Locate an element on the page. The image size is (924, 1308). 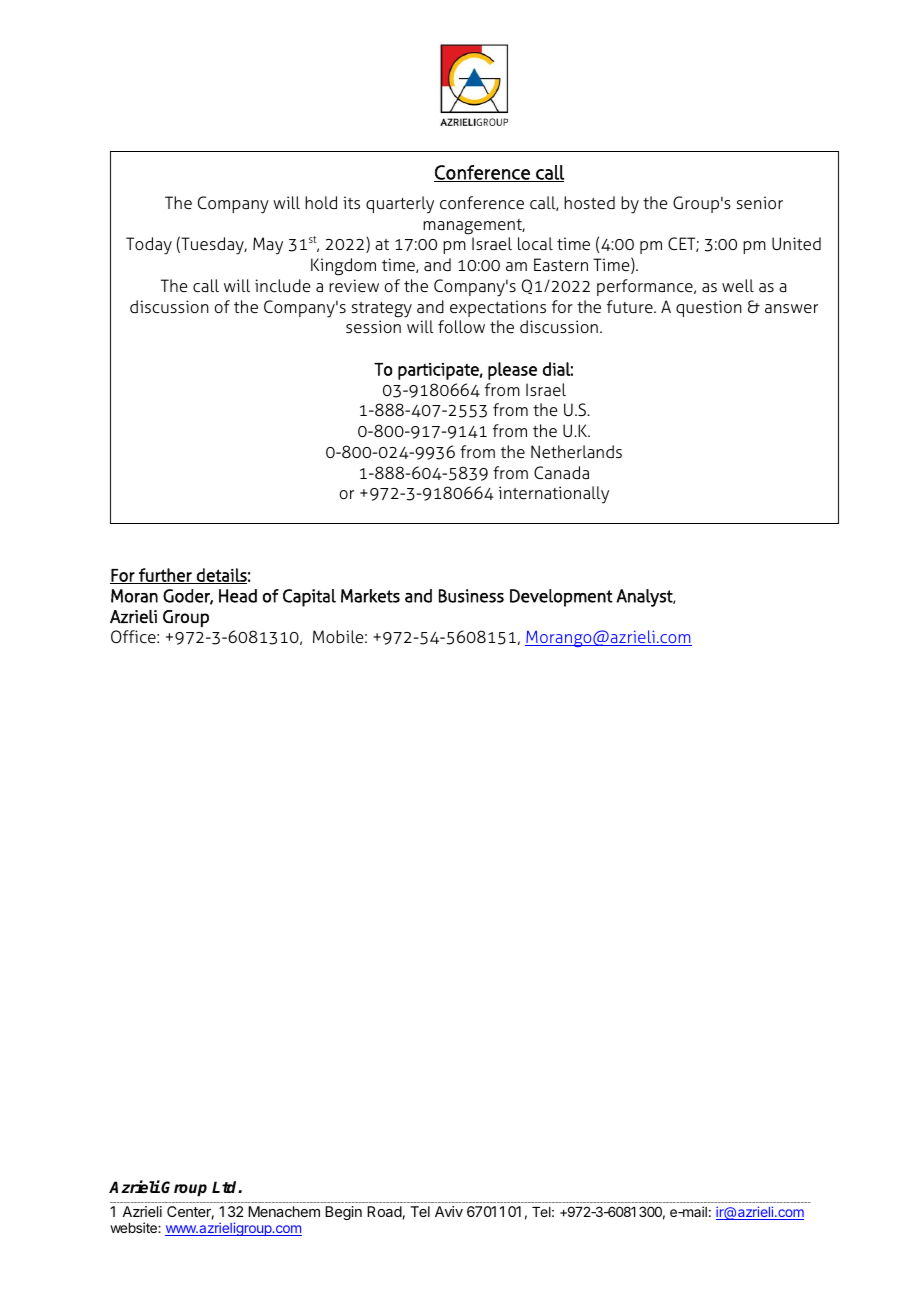
Road is located at coordinates (384, 1211).
